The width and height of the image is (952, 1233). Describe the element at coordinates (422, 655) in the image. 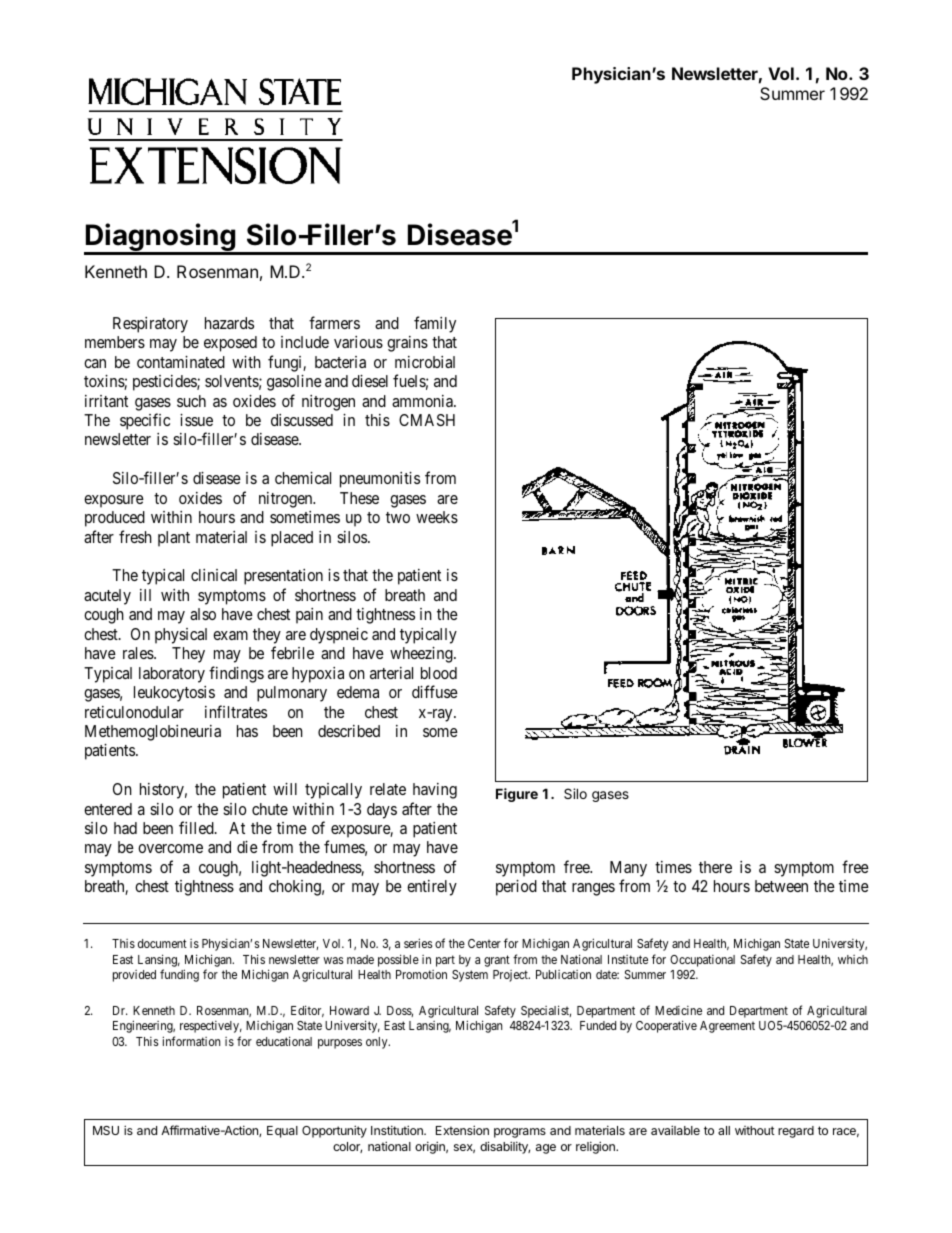

I see `wheezing` at that location.
